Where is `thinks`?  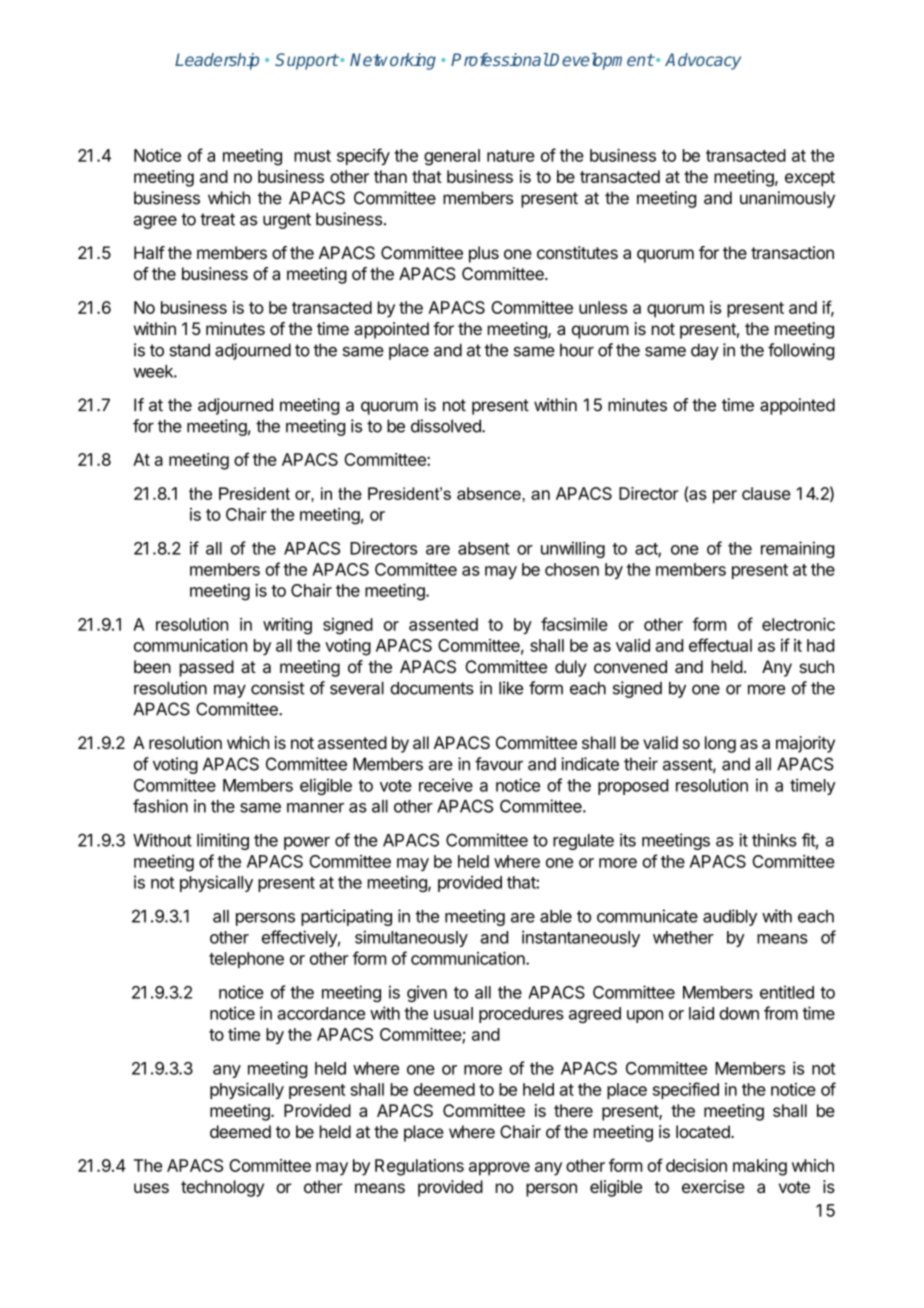 thinks is located at coordinates (774, 840).
